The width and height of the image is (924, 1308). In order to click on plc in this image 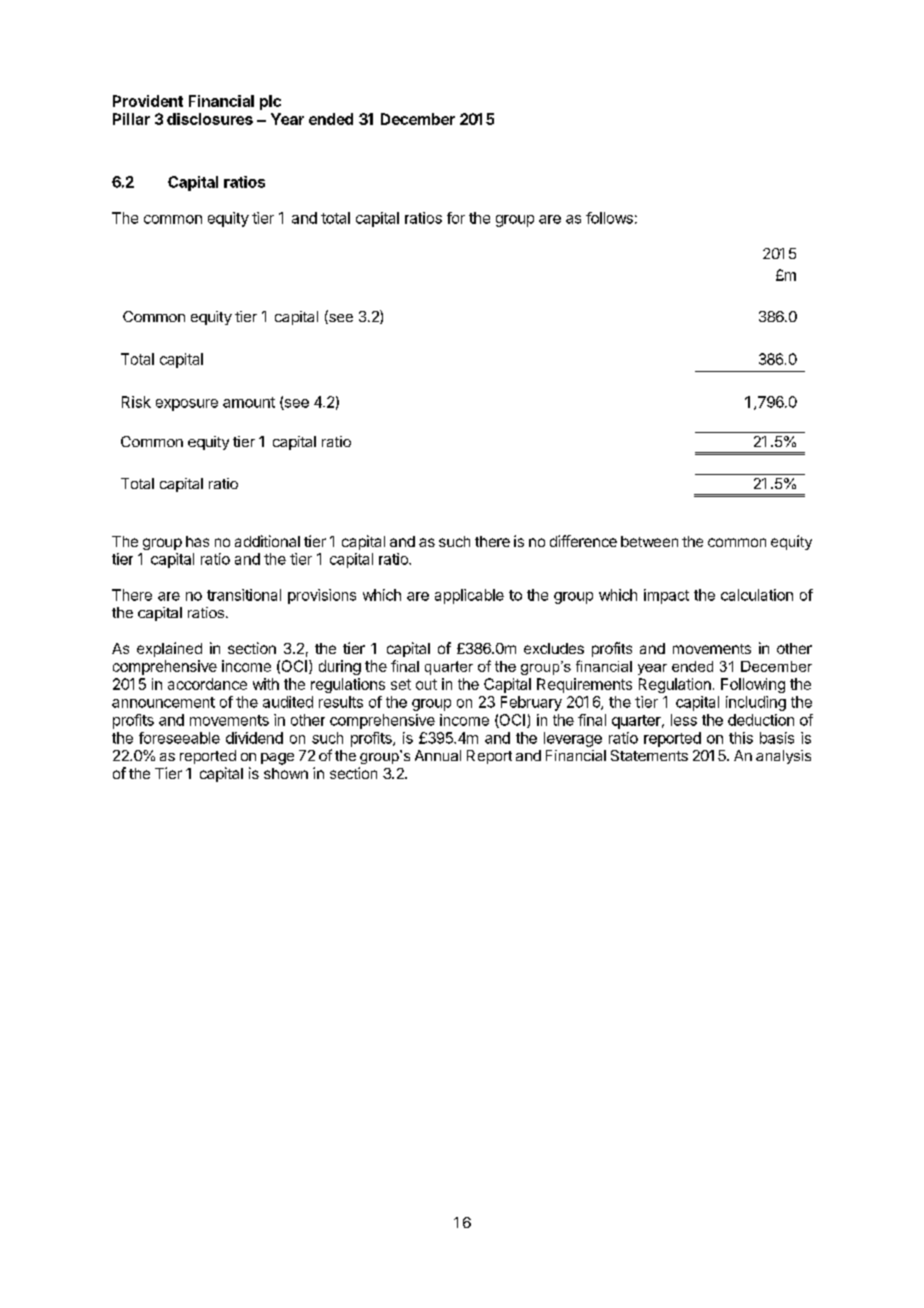, I will do `click(270, 102)`.
